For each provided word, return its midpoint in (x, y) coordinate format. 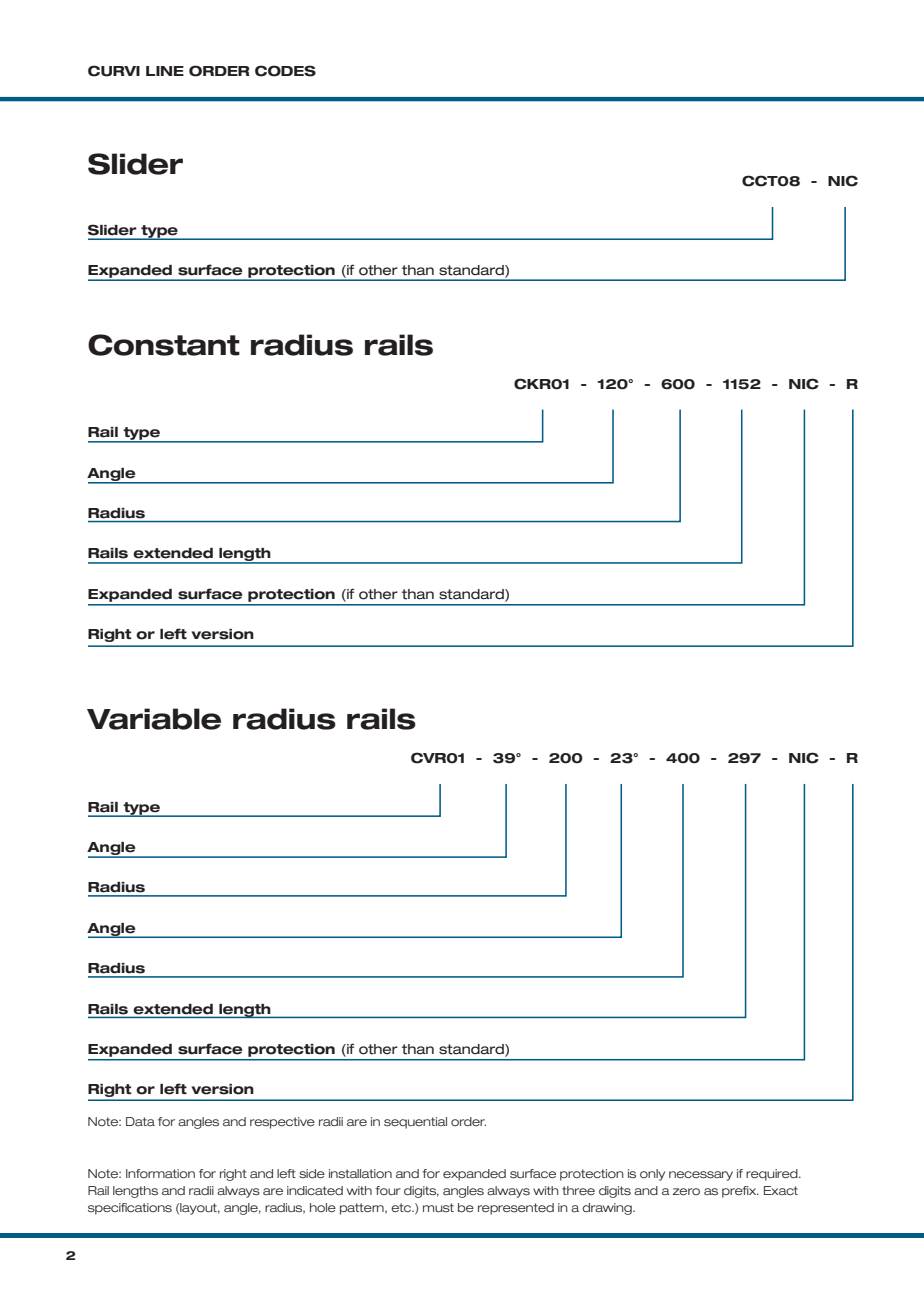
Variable (154, 719)
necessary (701, 1176)
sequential (415, 1123)
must (438, 1207)
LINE (165, 71)
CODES (285, 71)
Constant (164, 345)
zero (686, 1191)
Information (160, 1173)
